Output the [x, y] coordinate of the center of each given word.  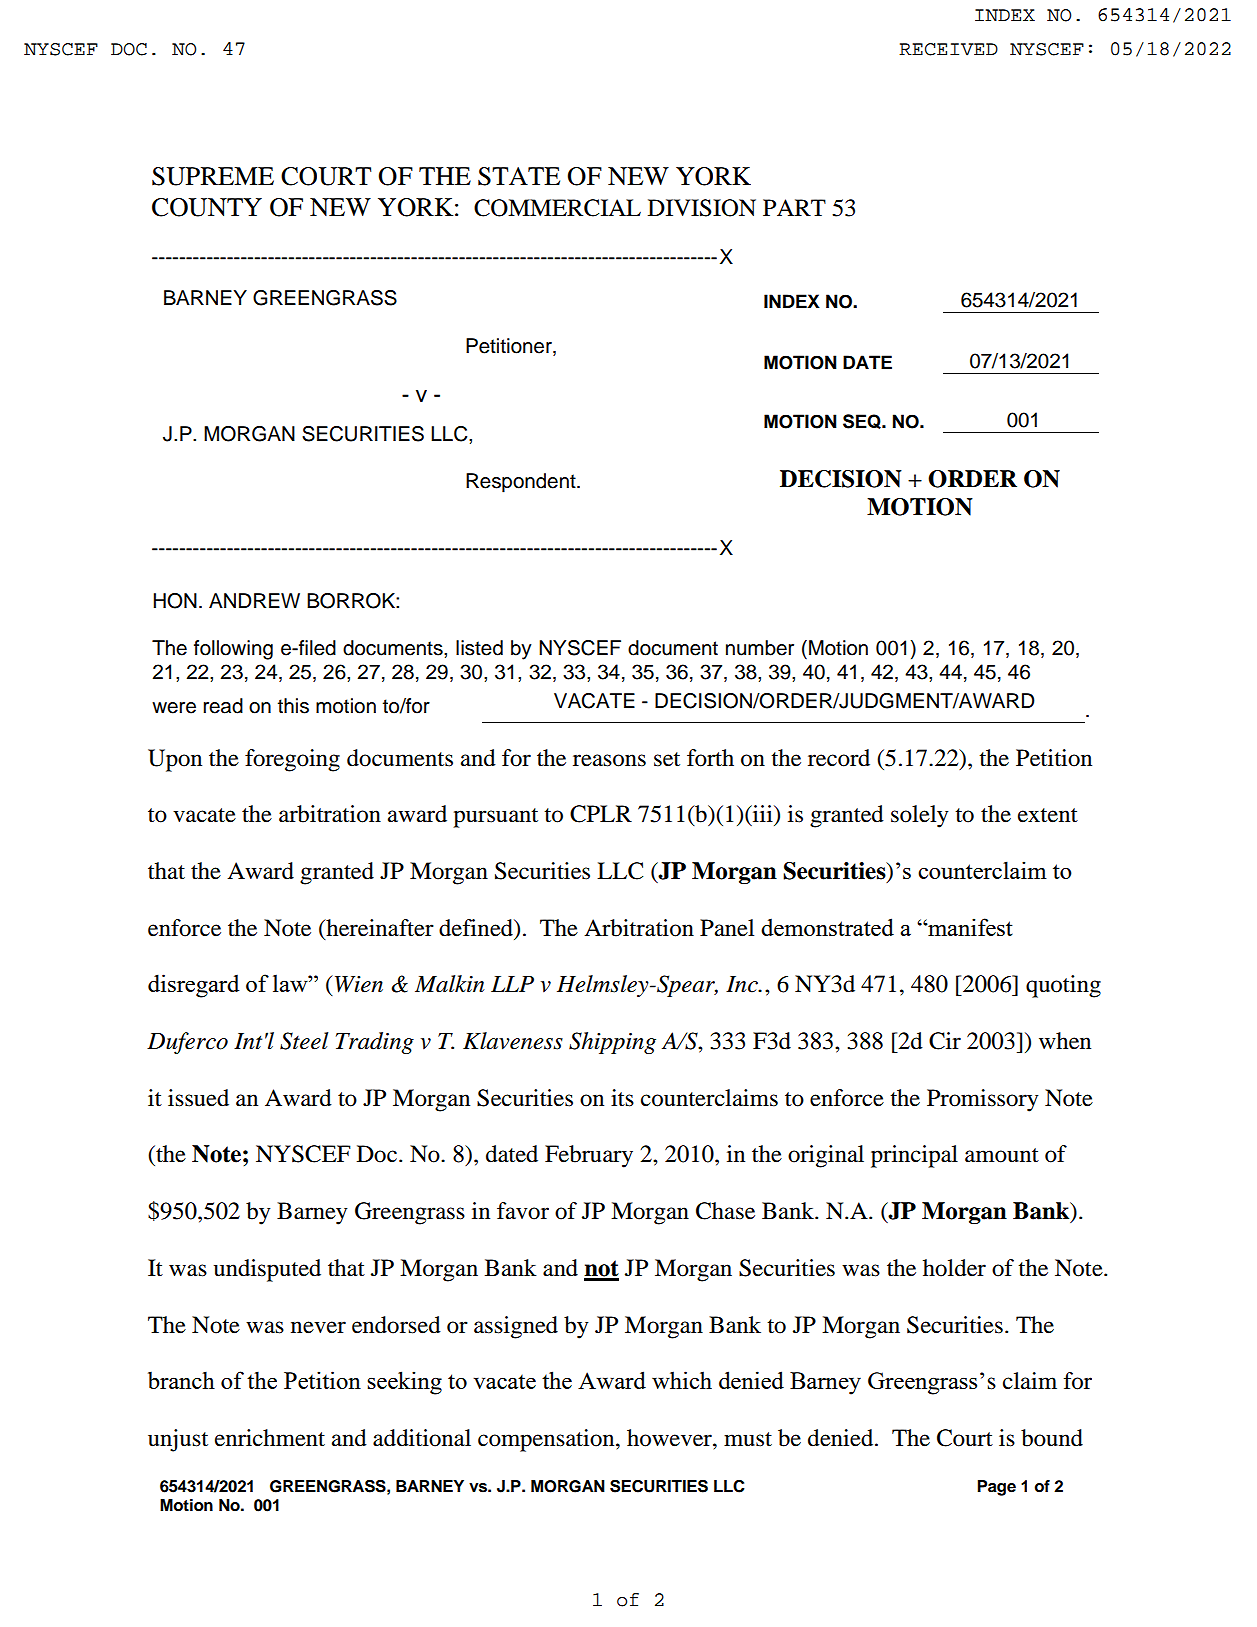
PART [794, 207]
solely [920, 816]
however [670, 1438]
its [622, 1098]
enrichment [270, 1438]
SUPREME [213, 176]
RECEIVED [948, 49]
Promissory [983, 1100]
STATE [519, 176]
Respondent [522, 483]
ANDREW [254, 600]
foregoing [292, 760]
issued [198, 1098]
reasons [609, 760]
